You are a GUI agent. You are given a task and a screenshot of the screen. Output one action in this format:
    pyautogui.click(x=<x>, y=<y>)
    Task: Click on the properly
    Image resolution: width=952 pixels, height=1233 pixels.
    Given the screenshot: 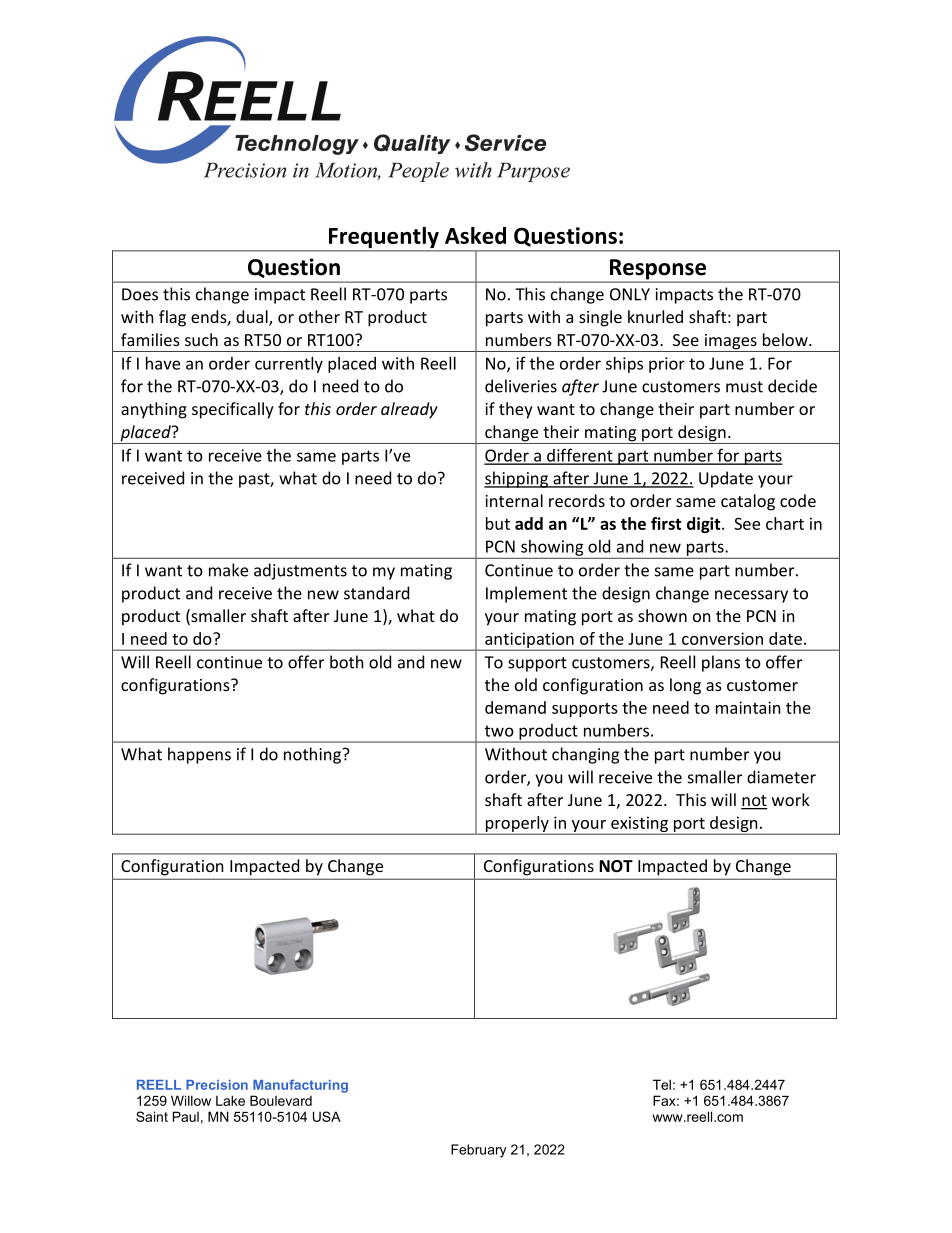 What is the action you would take?
    pyautogui.click(x=517, y=825)
